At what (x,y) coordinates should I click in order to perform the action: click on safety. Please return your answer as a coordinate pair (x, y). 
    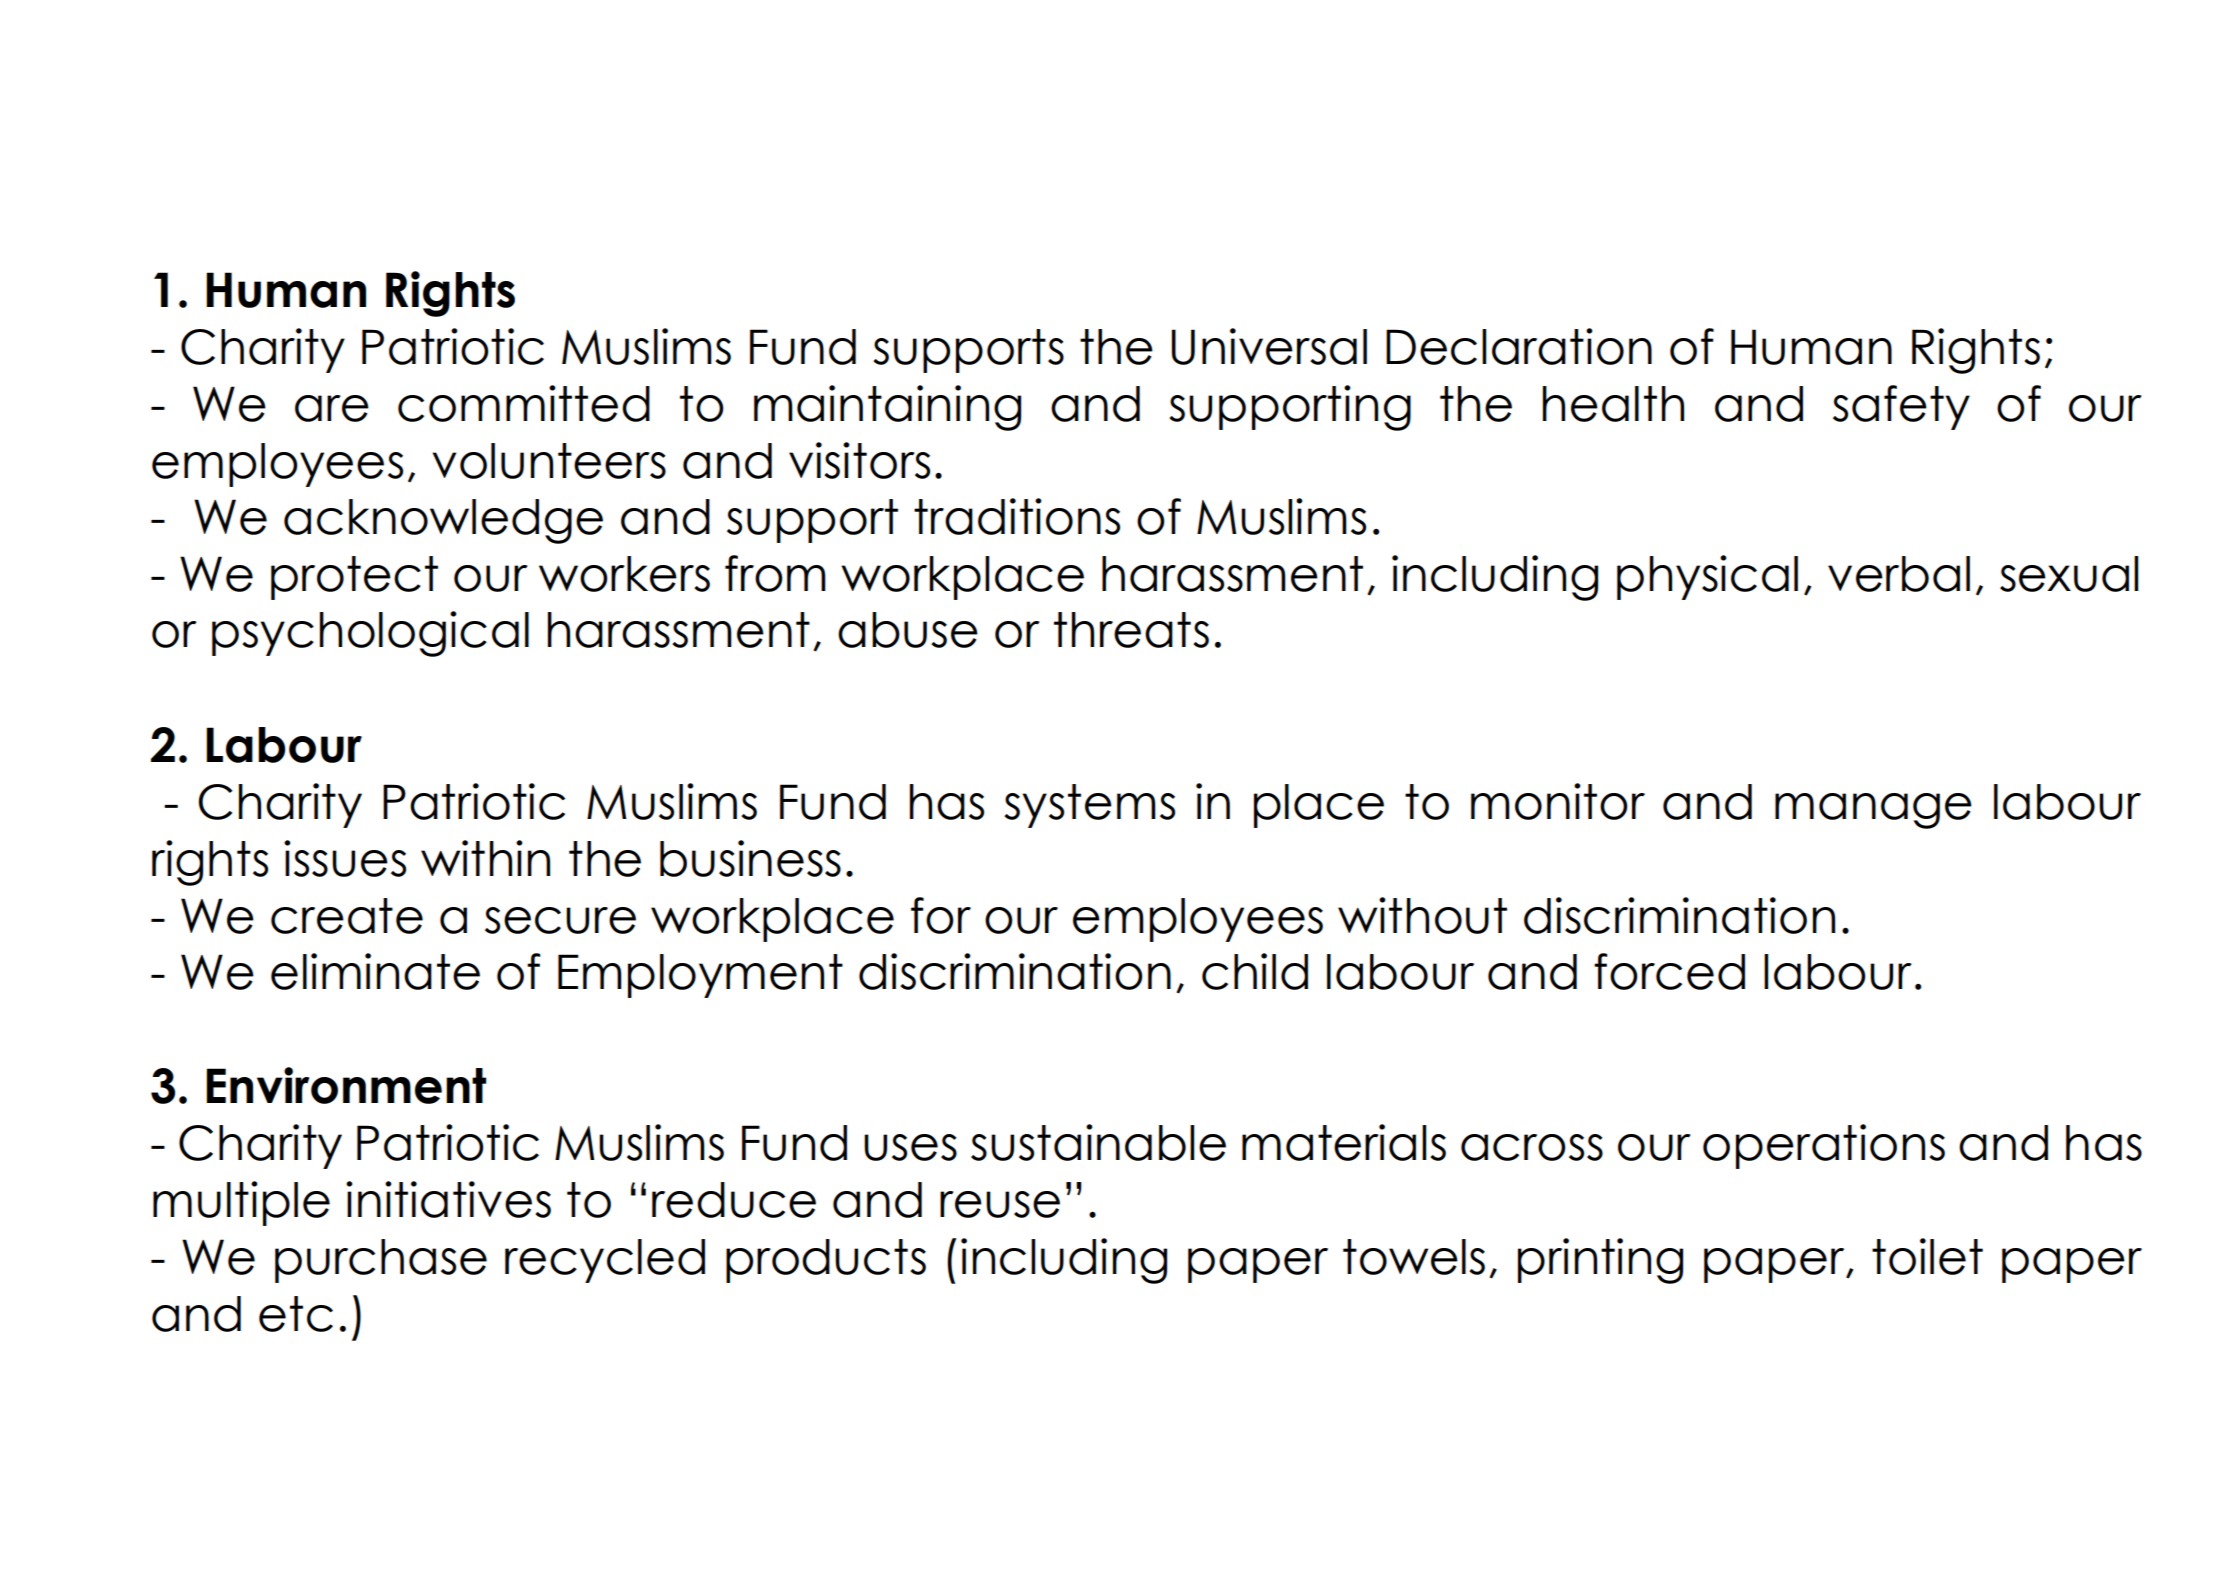
    Looking at the image, I should click on (1901, 407).
